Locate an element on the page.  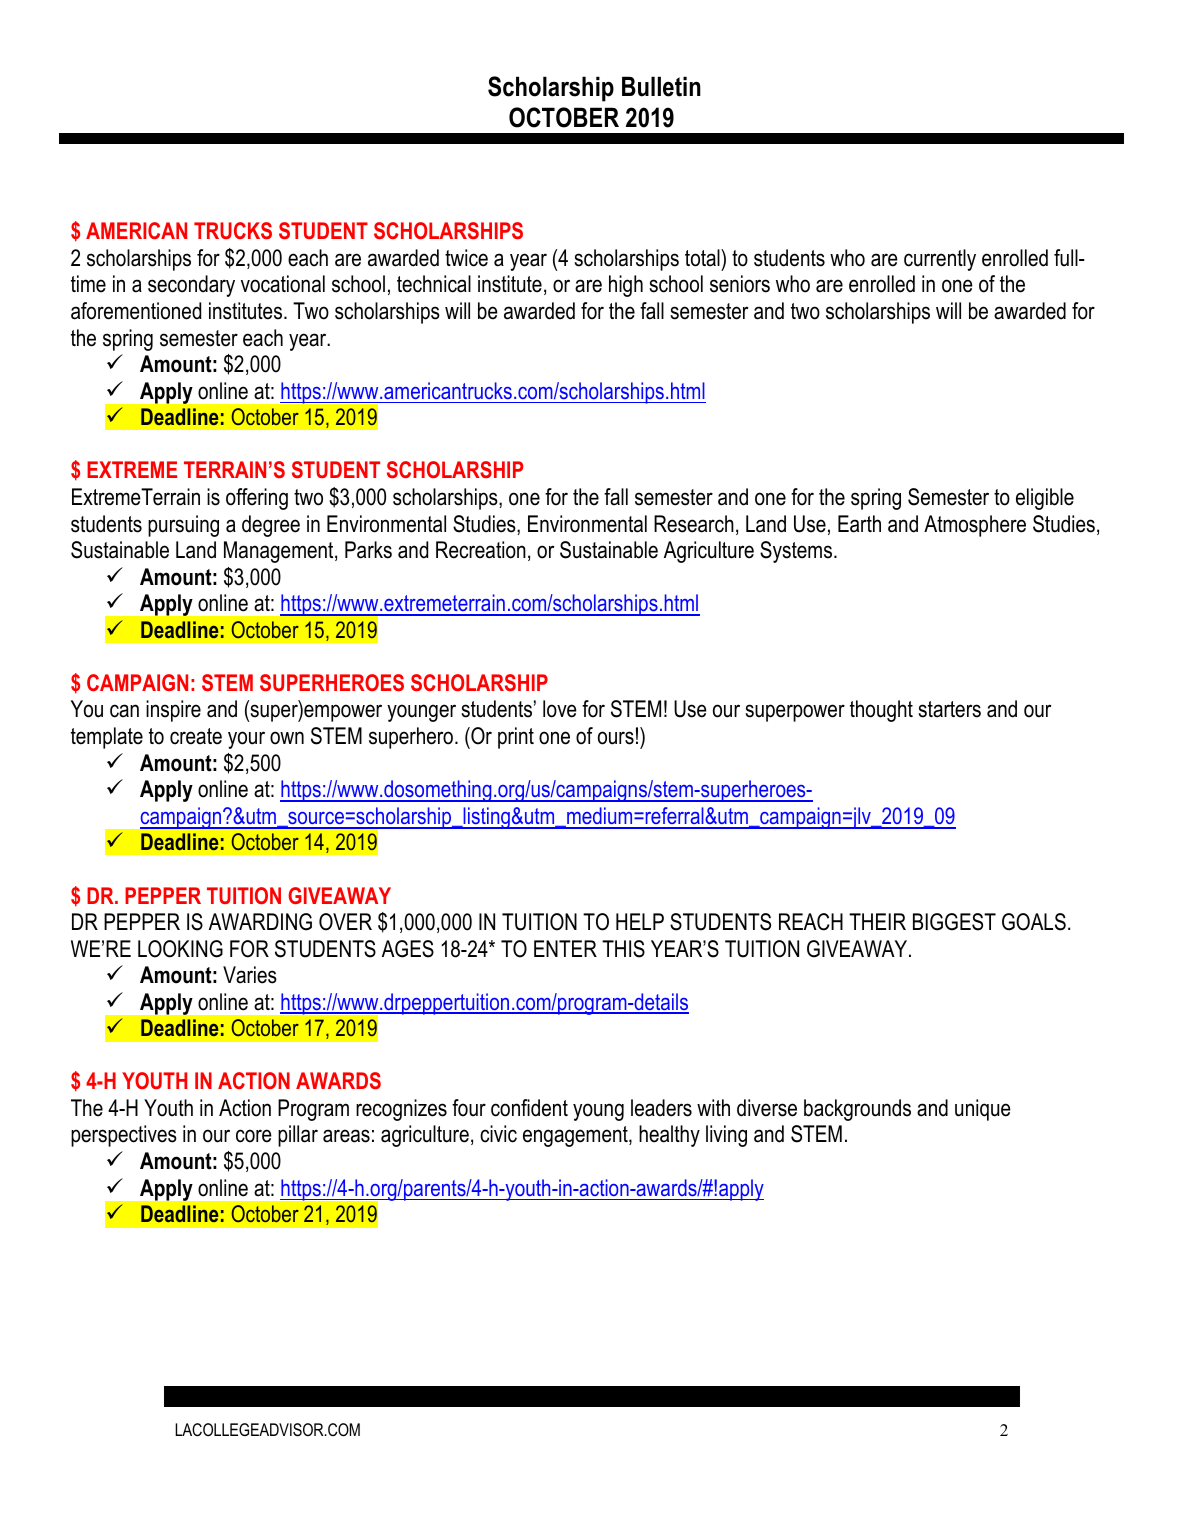
Recreation is located at coordinates (481, 550).
